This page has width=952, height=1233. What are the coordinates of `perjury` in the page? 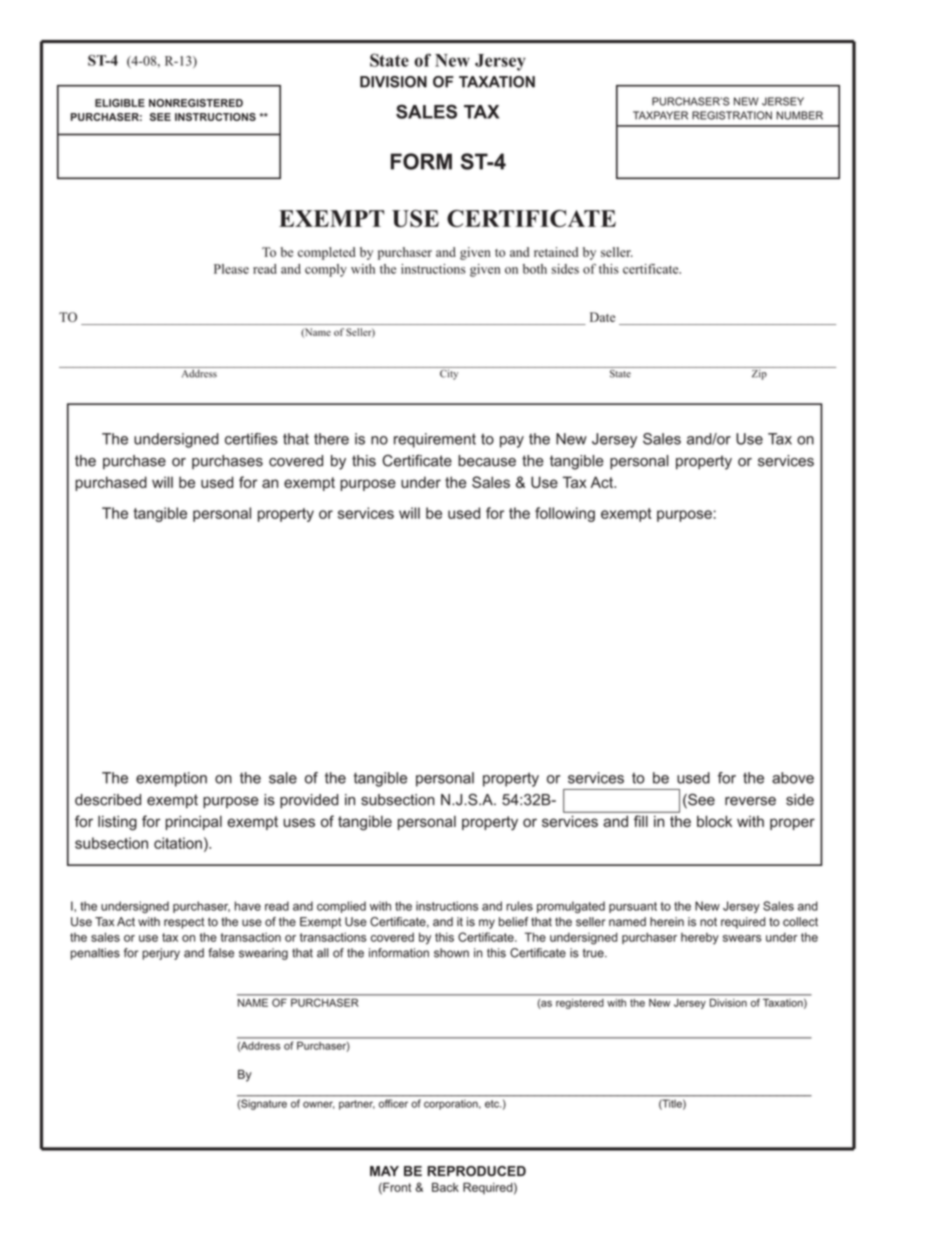 It's located at (161, 954).
